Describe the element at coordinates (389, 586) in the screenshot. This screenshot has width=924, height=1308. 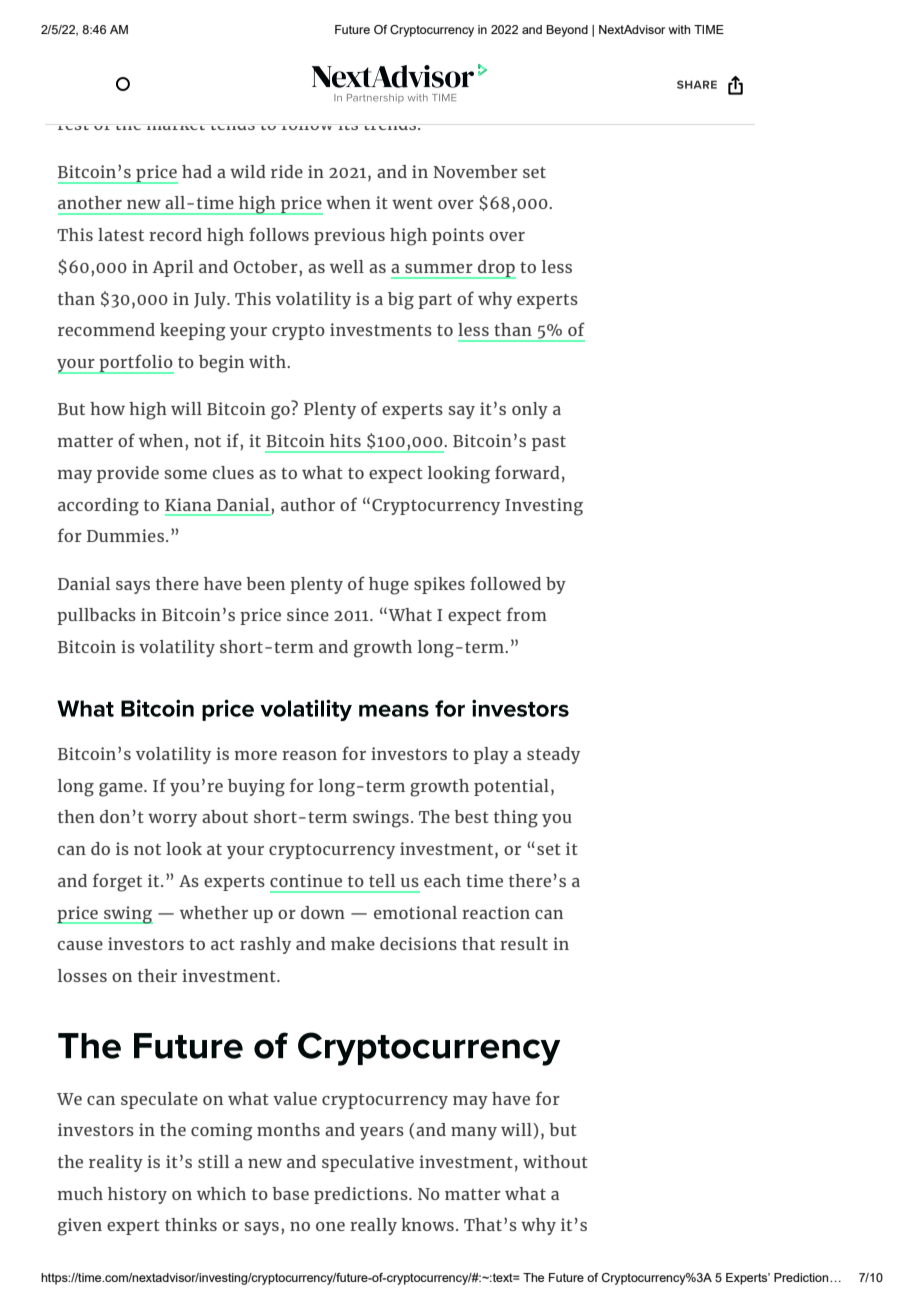
I see `huge` at that location.
